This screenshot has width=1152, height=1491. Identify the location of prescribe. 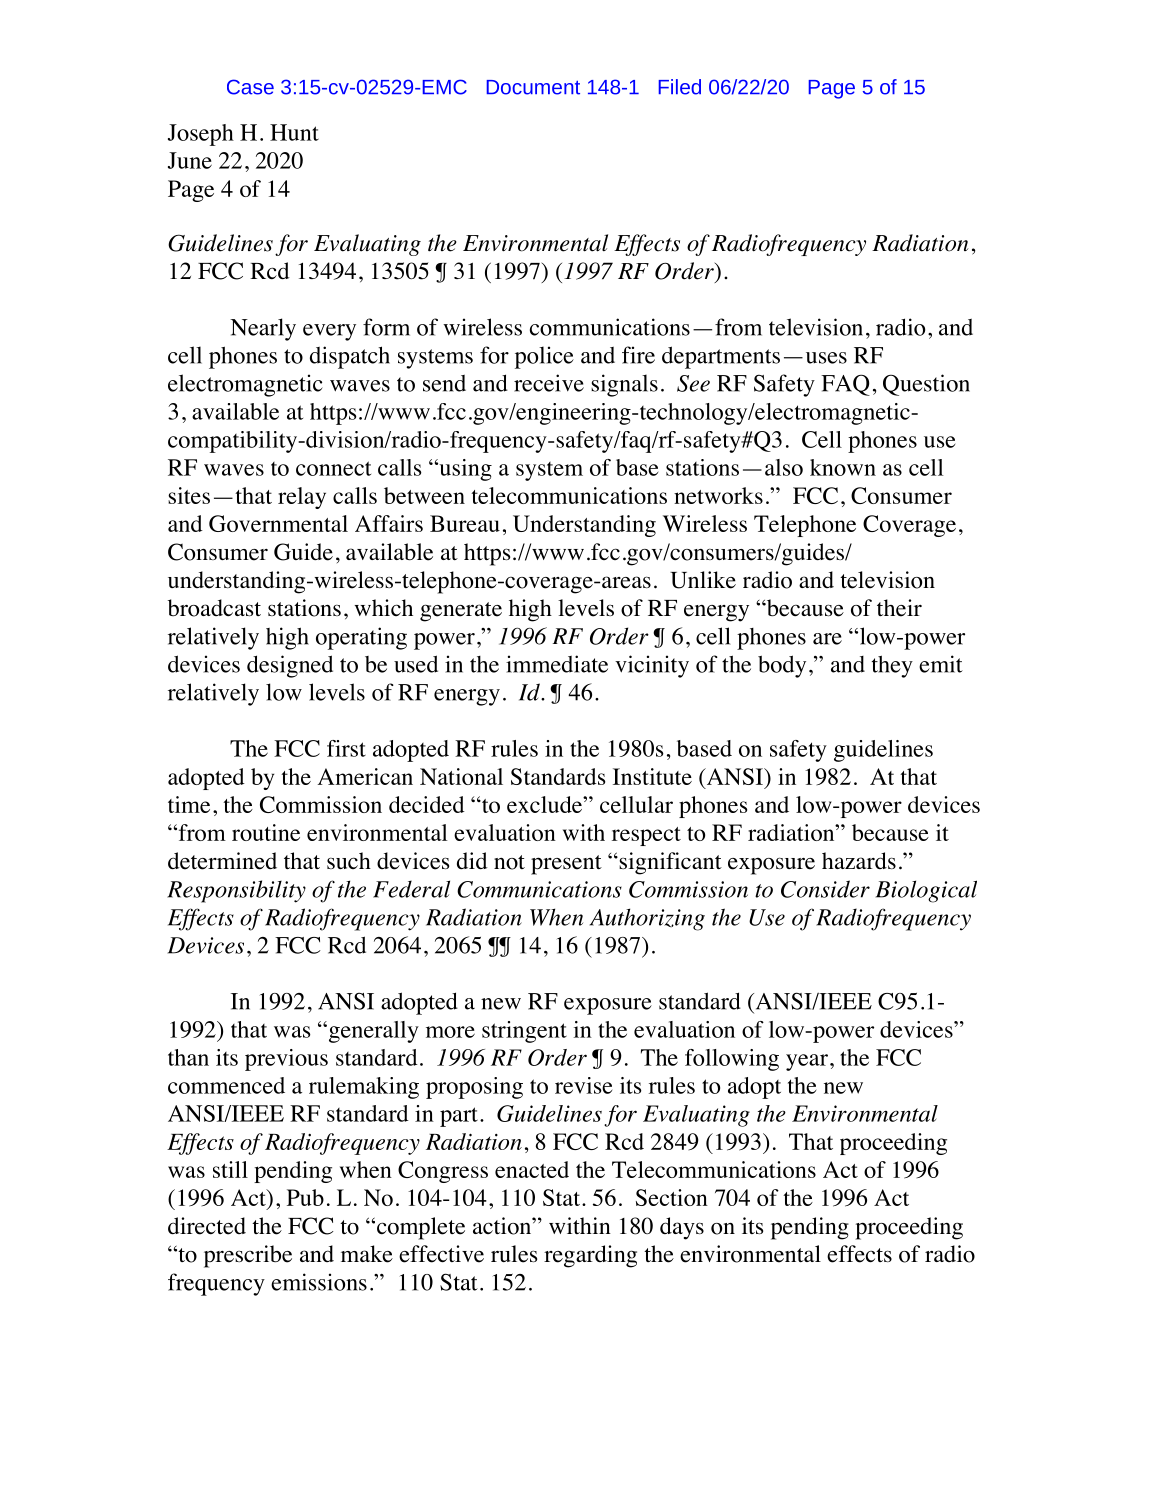
(248, 1256).
